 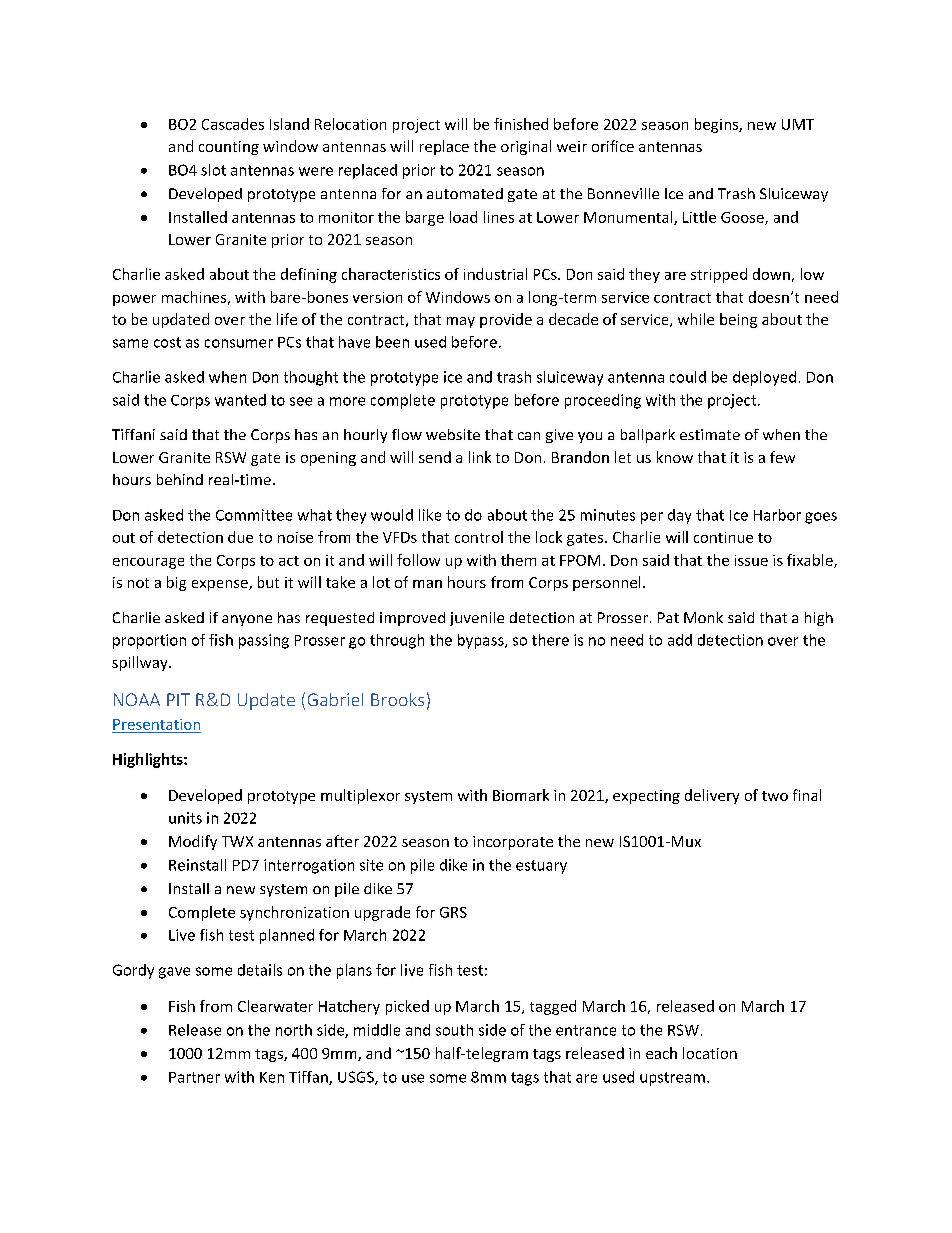 I want to click on counting, so click(x=229, y=148).
